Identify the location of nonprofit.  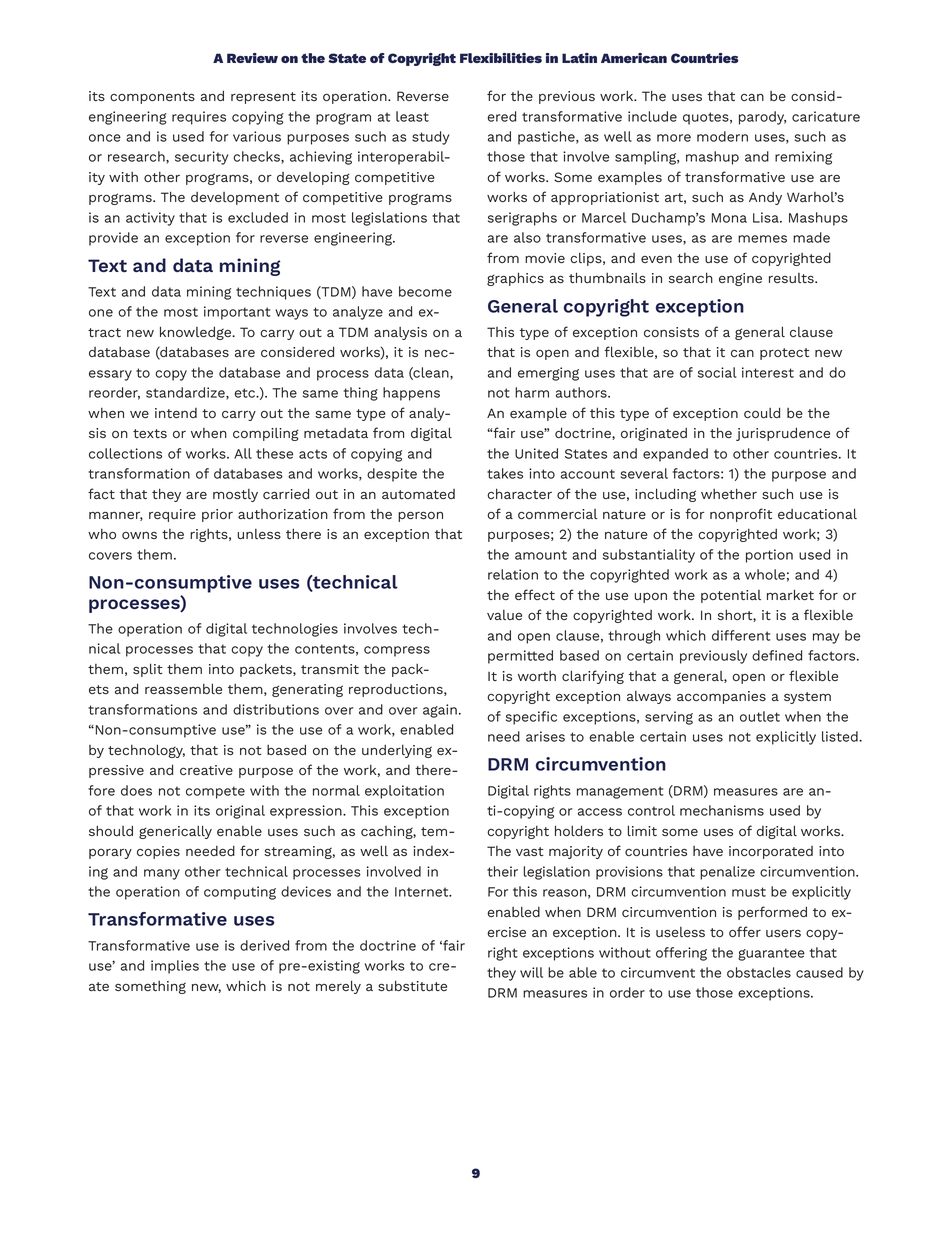
(741, 515).
